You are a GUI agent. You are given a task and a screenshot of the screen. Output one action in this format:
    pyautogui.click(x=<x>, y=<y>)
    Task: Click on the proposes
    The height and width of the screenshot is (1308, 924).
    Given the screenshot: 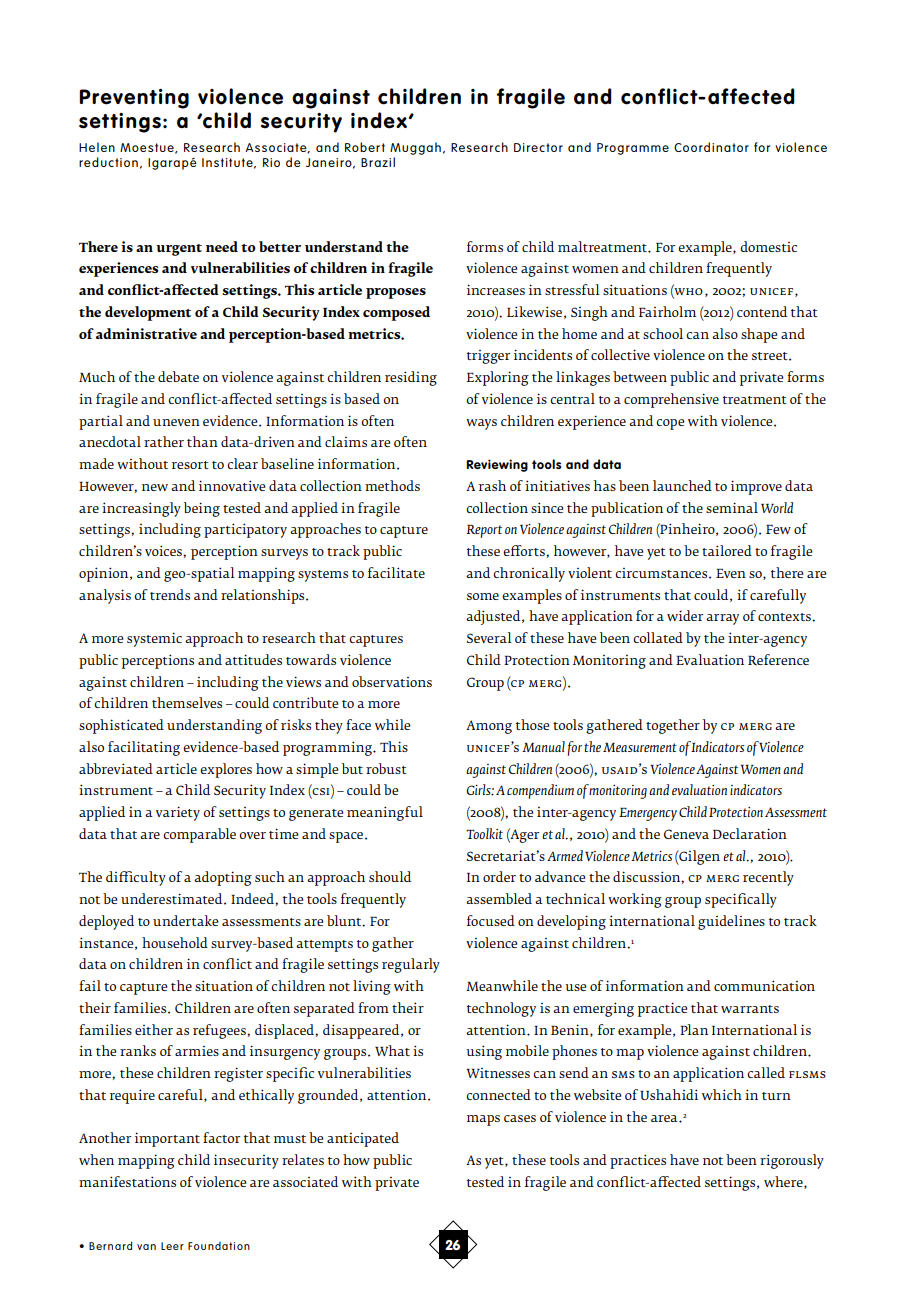 What is the action you would take?
    pyautogui.click(x=396, y=293)
